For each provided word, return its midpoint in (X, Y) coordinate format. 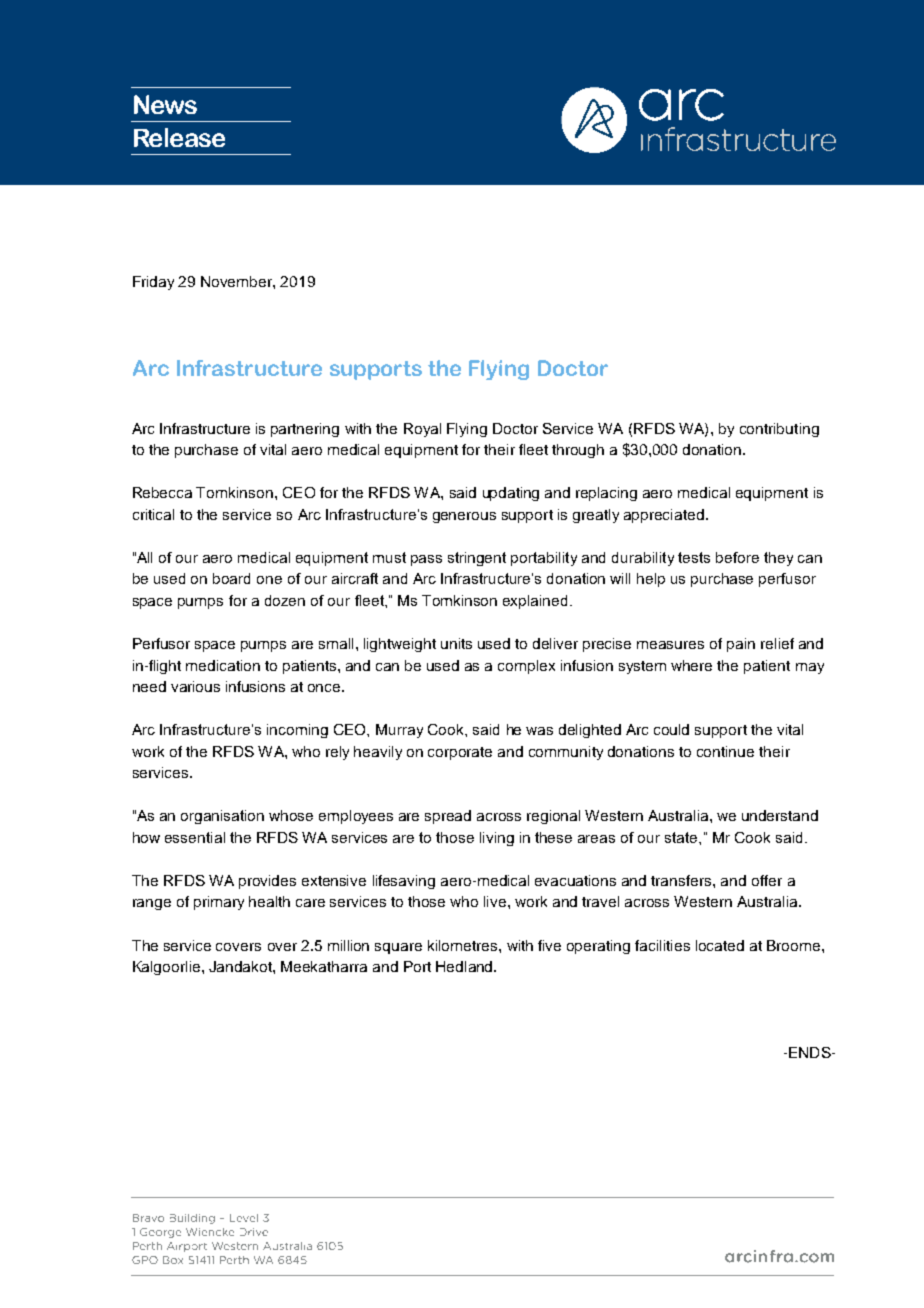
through (578, 451)
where (691, 665)
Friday (153, 283)
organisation (222, 817)
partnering (305, 430)
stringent (477, 559)
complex (526, 667)
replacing (606, 494)
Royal (422, 430)
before (737, 557)
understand (780, 815)
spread (448, 817)
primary (219, 903)
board (231, 578)
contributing (779, 430)
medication (223, 665)
